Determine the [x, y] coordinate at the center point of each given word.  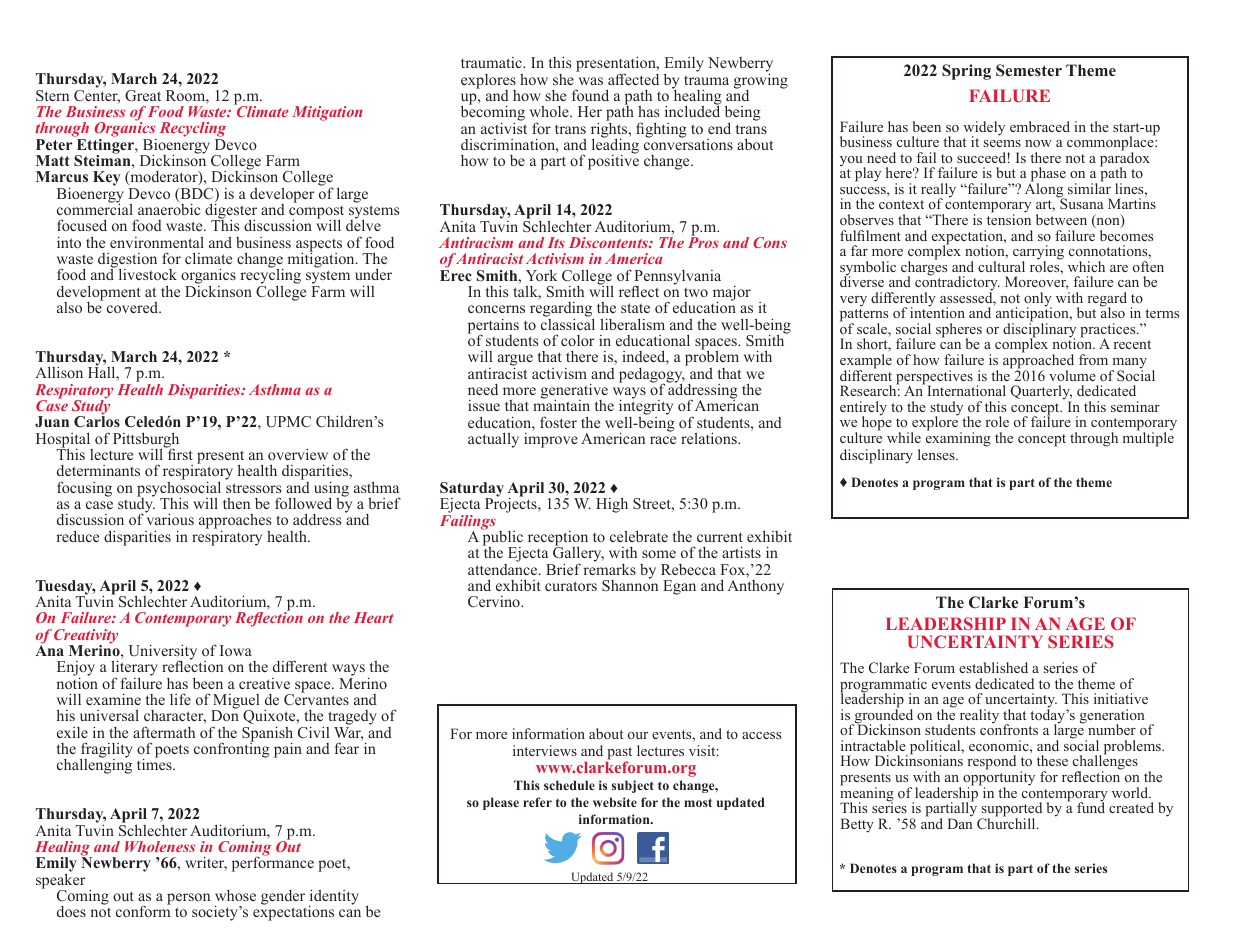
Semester [1029, 70]
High [612, 505]
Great [143, 96]
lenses [937, 454]
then [236, 503]
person [188, 900]
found [590, 95]
